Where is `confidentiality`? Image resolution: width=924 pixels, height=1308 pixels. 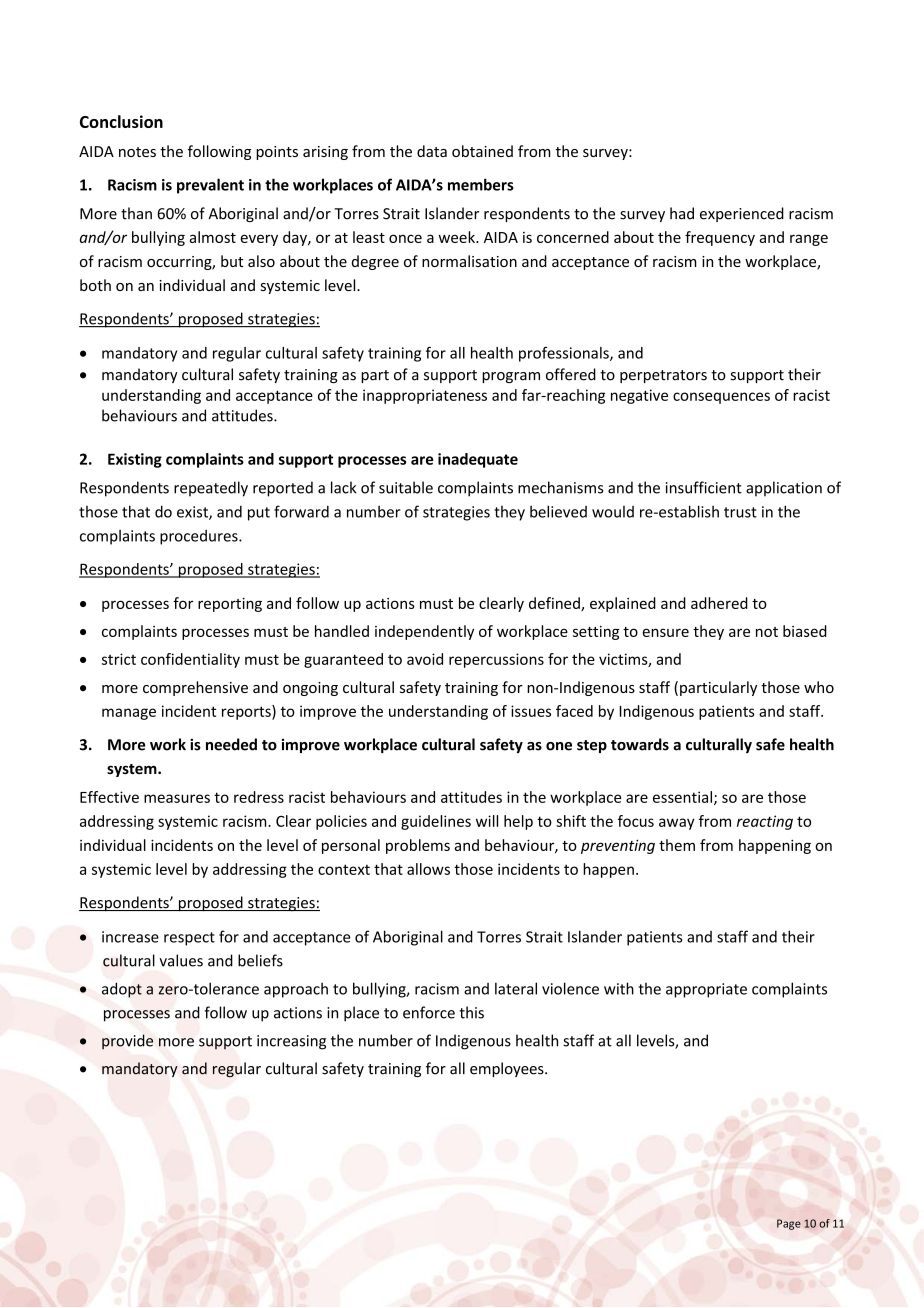 confidentiality is located at coordinates (190, 660).
